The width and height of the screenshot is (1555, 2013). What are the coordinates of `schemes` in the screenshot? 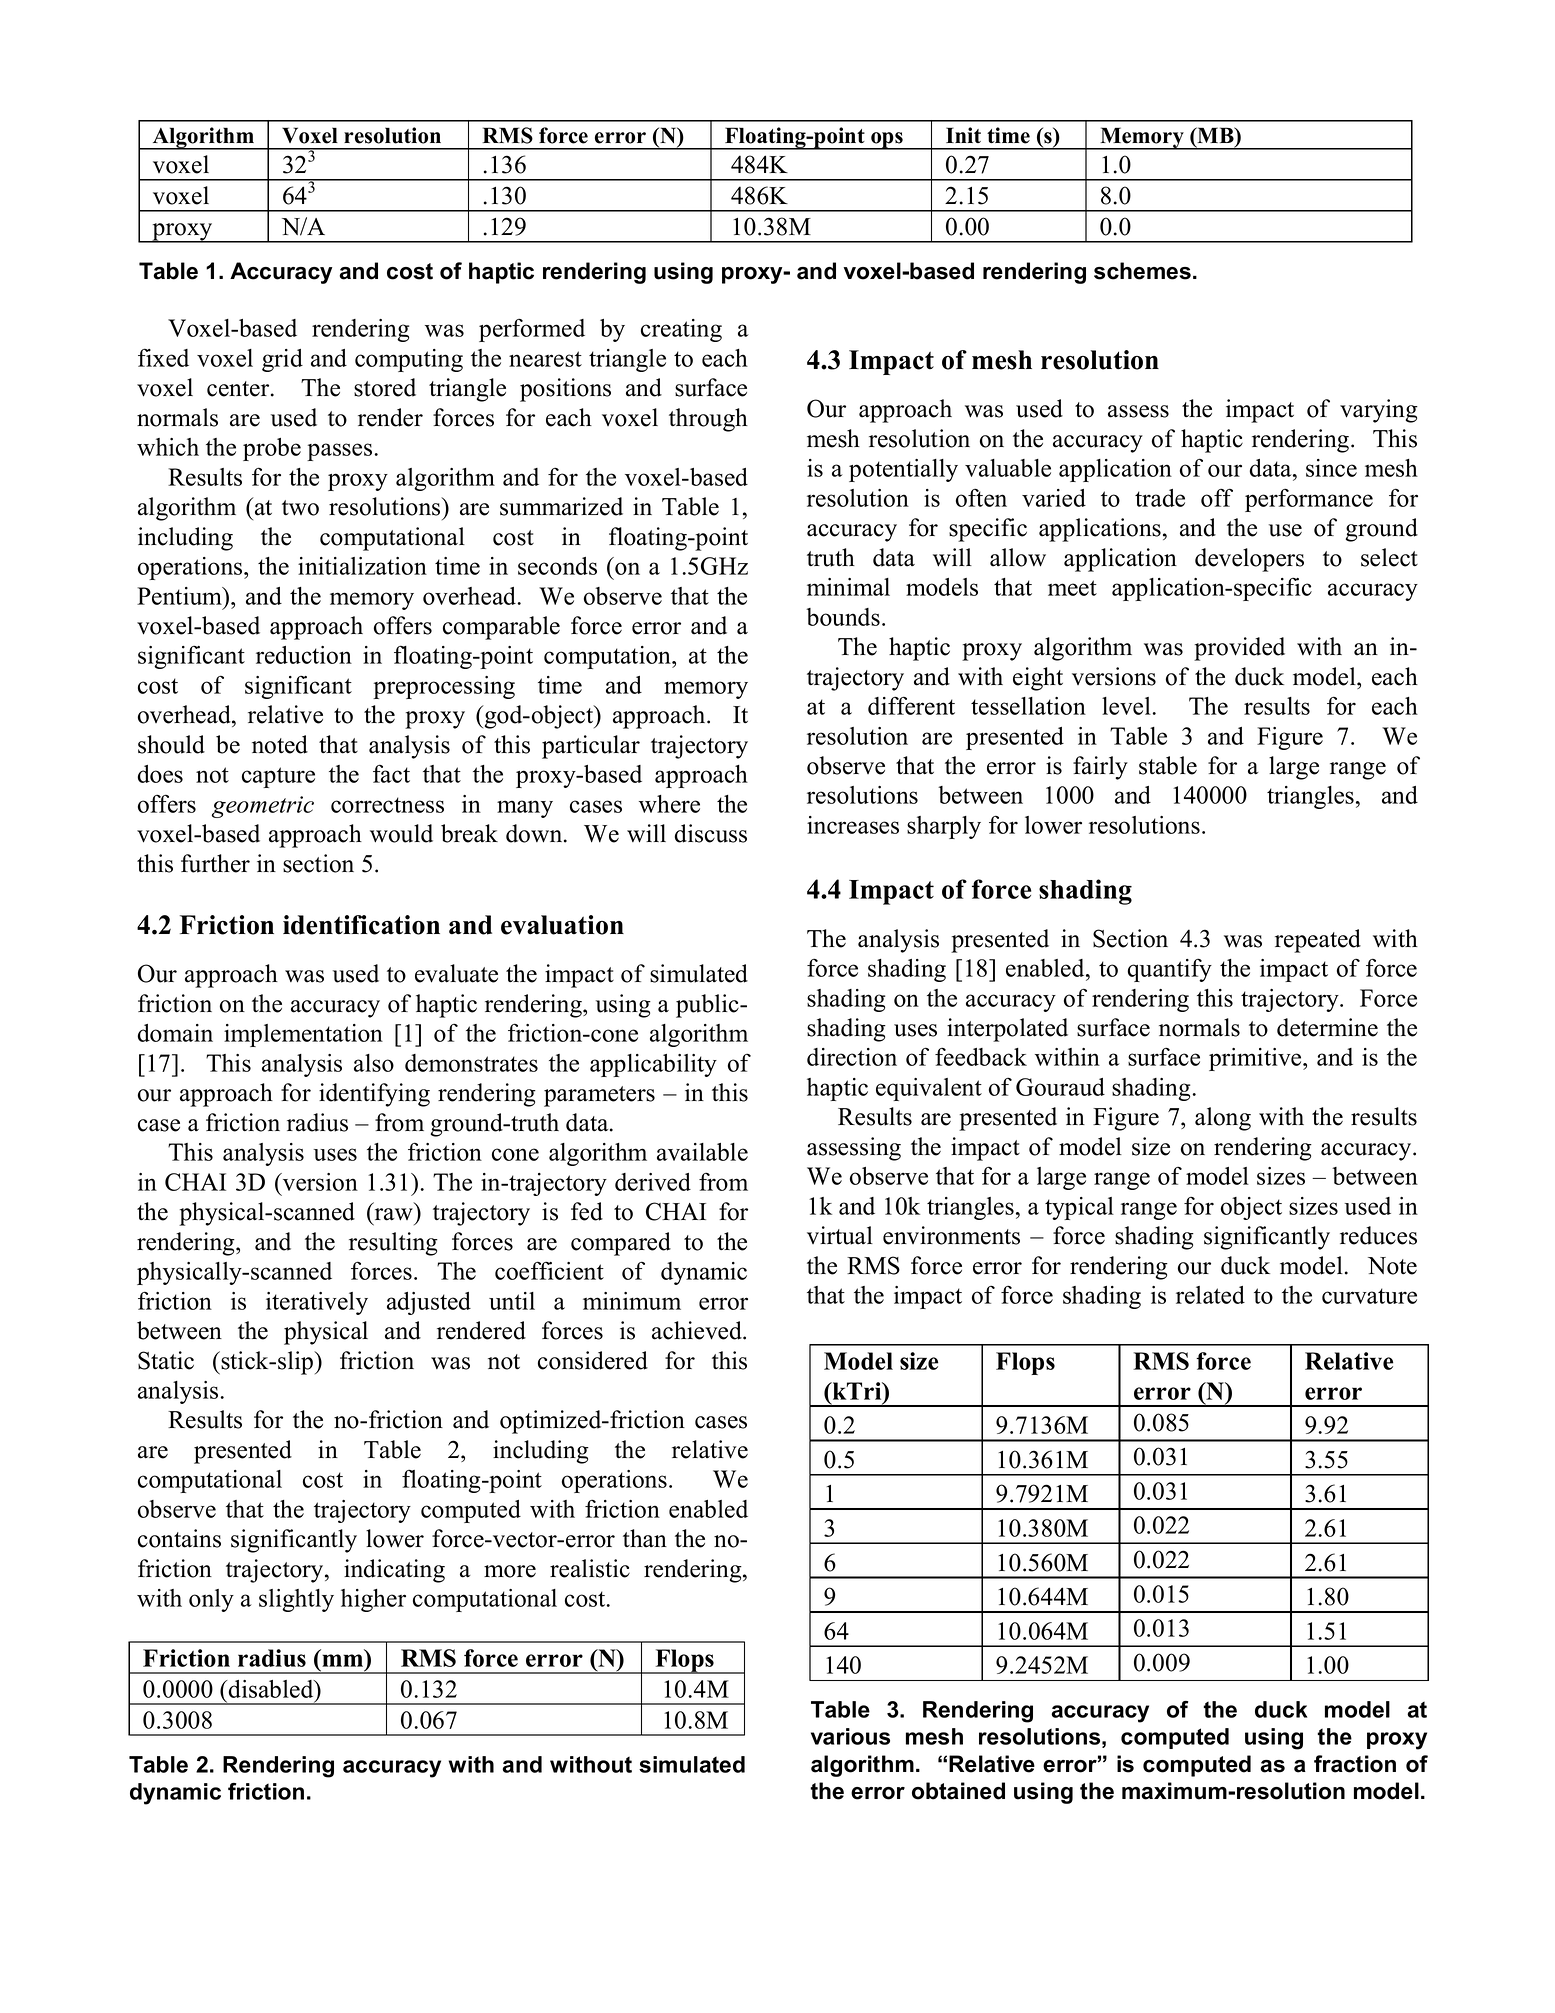 It's located at (1142, 271).
